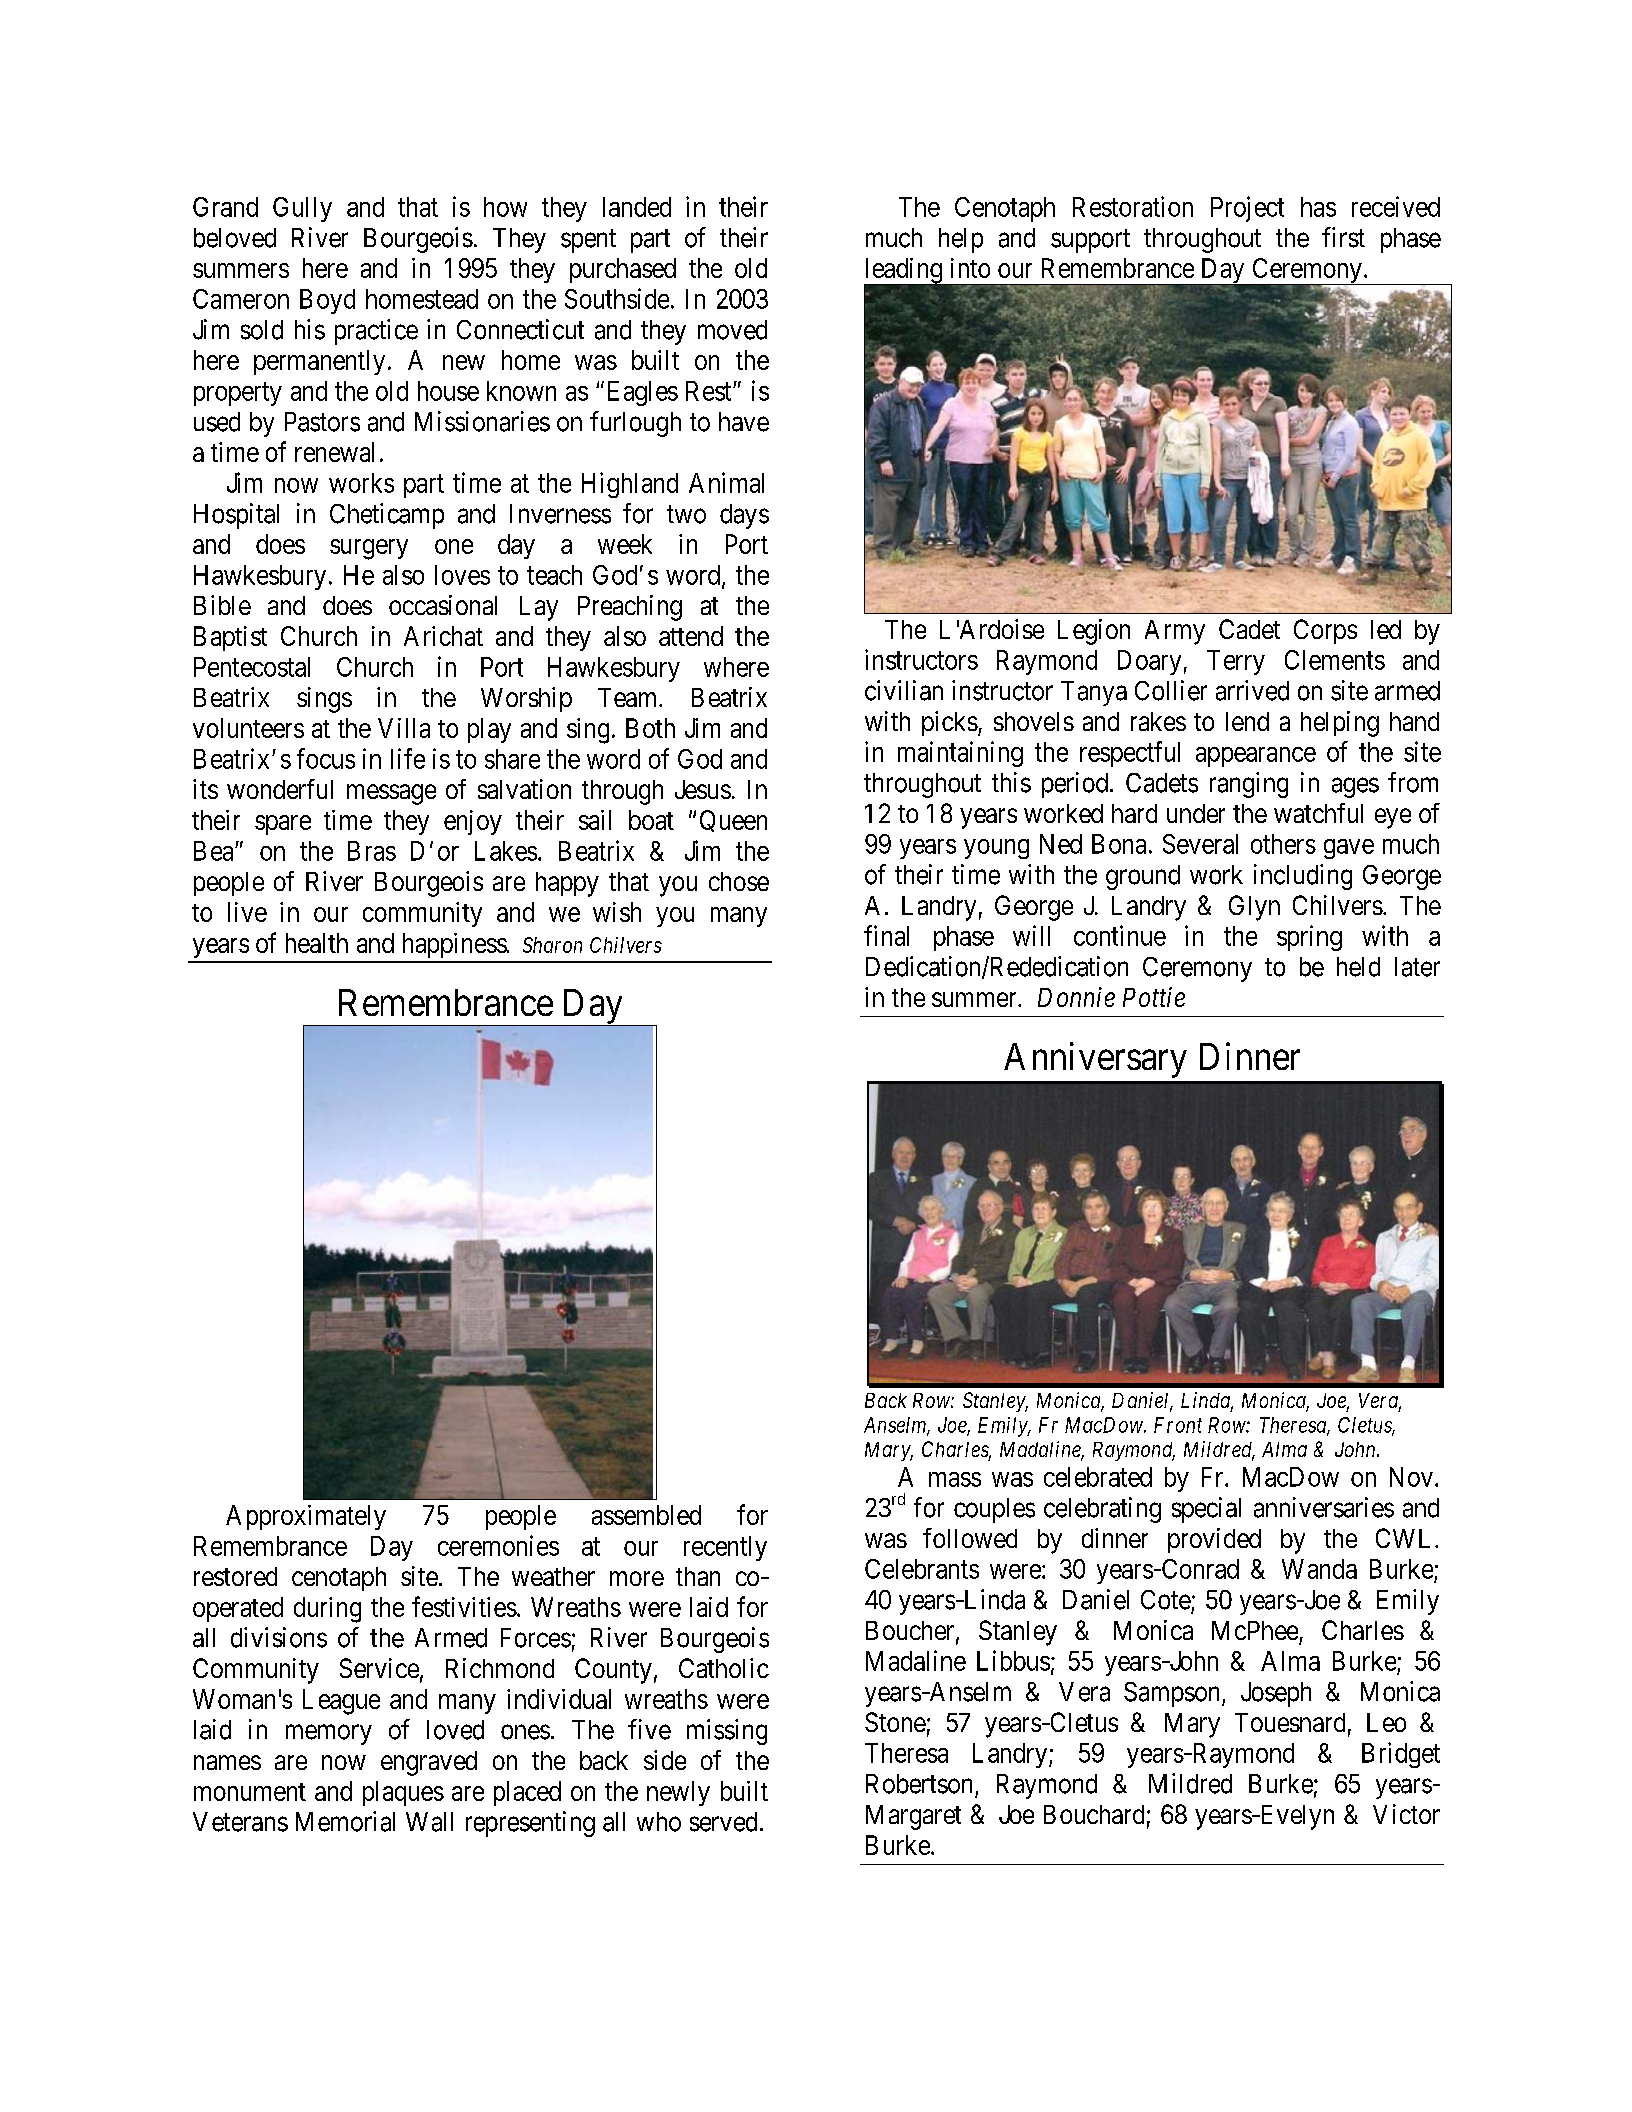 This image has height=2112, width=1632. What do you see at coordinates (327, 301) in the image?
I see `Boyd` at bounding box center [327, 301].
